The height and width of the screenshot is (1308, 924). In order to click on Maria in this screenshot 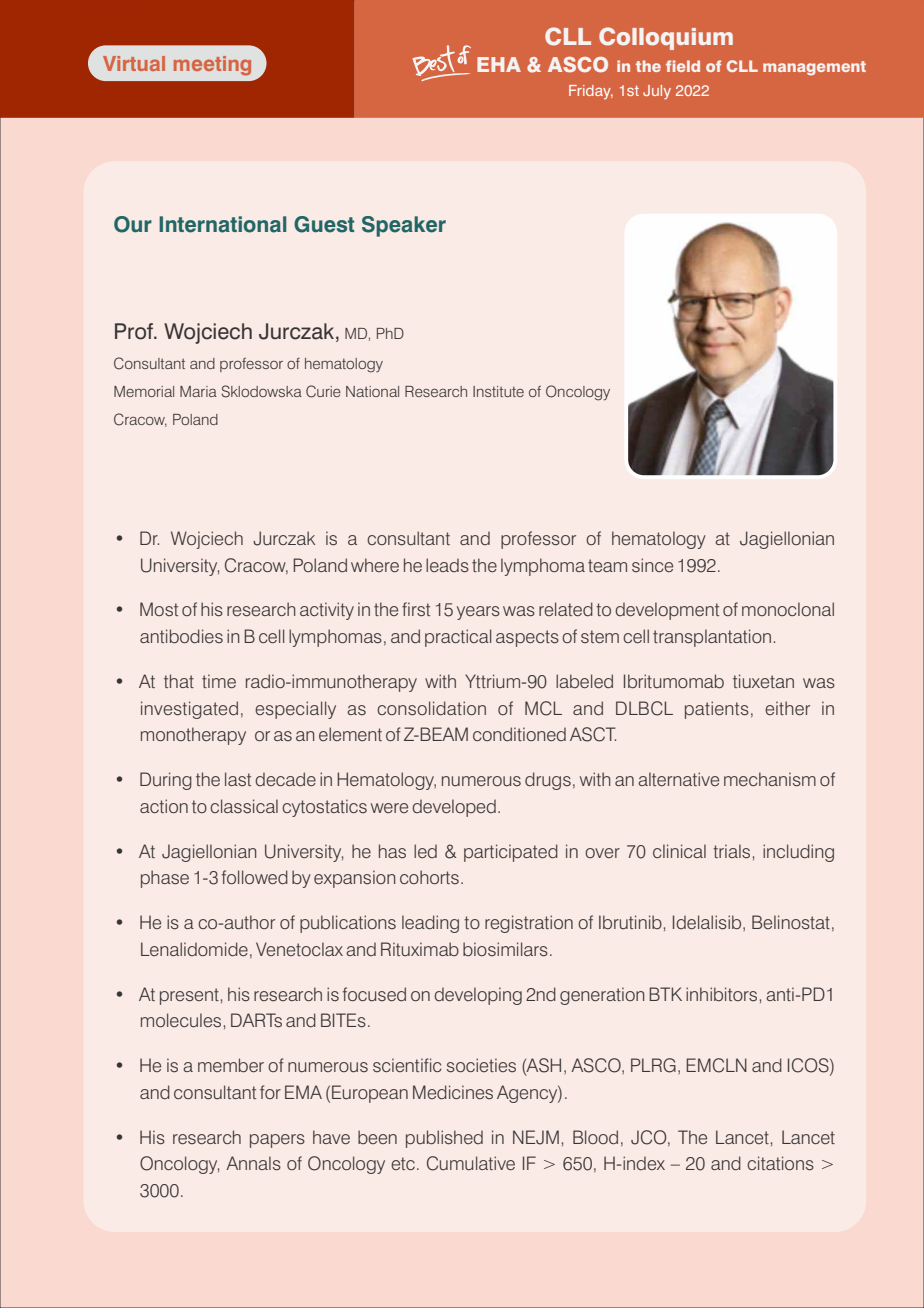, I will do `click(198, 391)`.
